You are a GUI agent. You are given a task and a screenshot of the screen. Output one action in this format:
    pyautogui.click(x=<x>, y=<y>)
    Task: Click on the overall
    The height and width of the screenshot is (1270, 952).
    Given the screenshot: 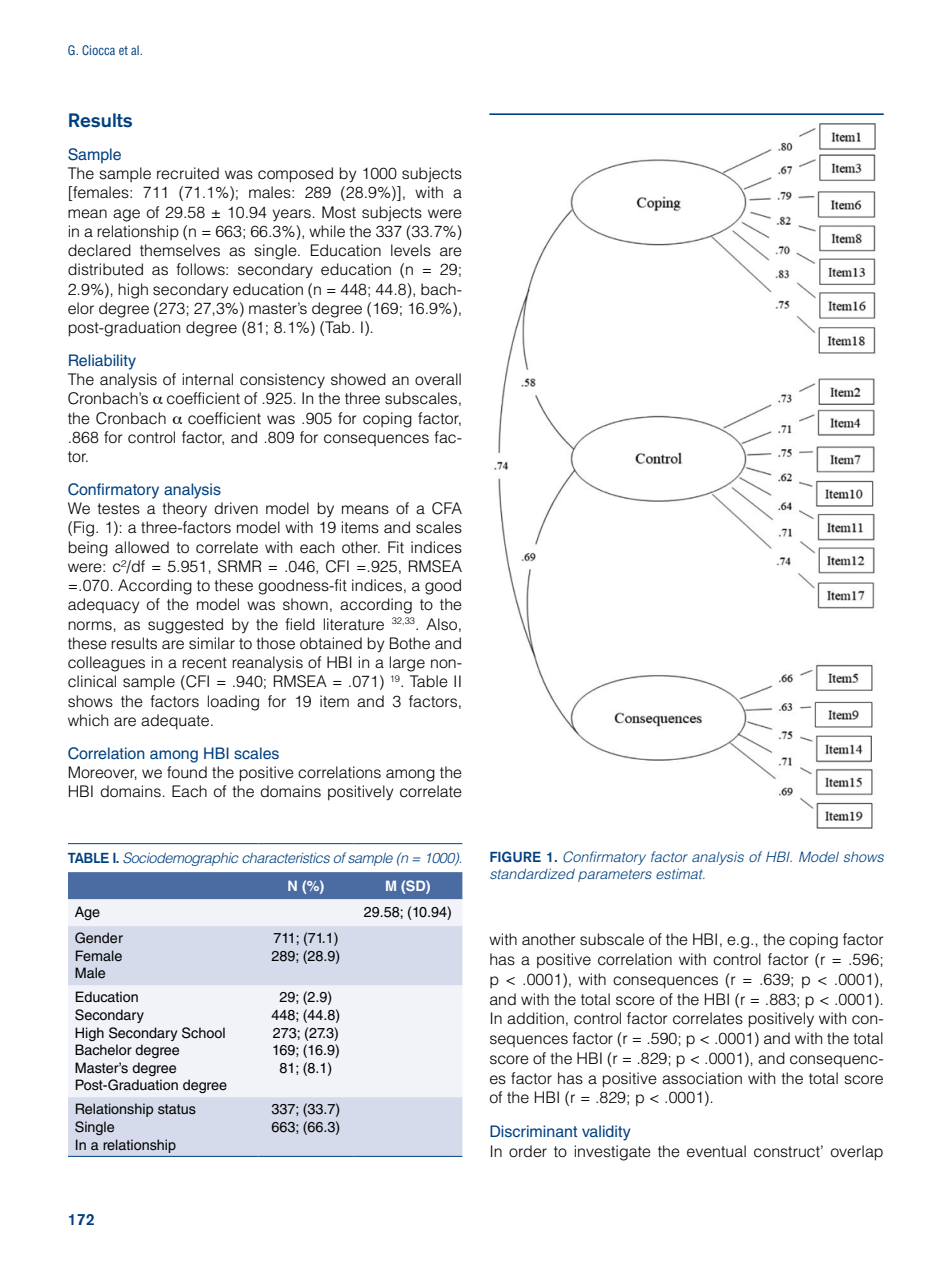 What is the action you would take?
    pyautogui.click(x=438, y=379)
